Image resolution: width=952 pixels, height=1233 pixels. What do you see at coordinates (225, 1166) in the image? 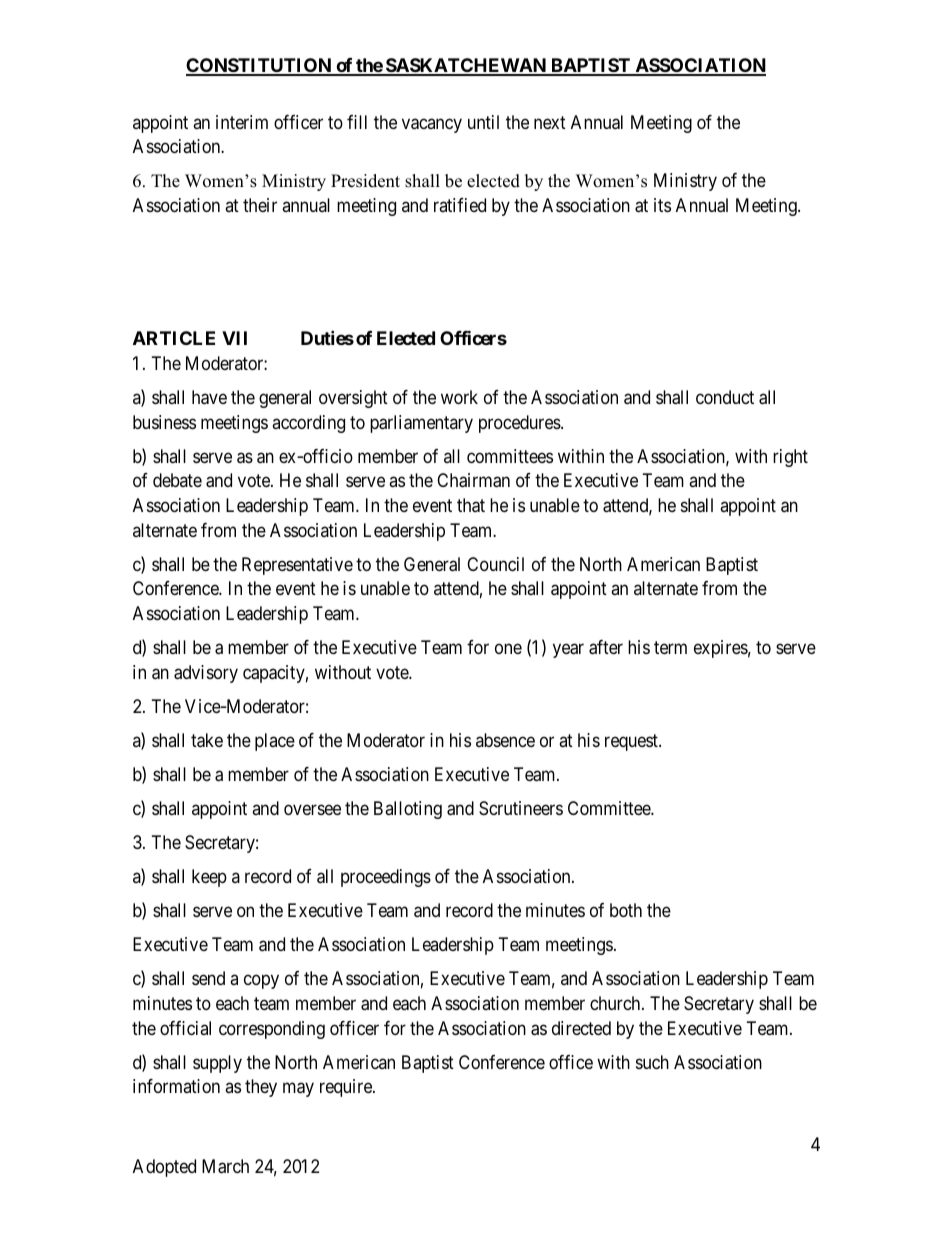
I see `March` at bounding box center [225, 1166].
